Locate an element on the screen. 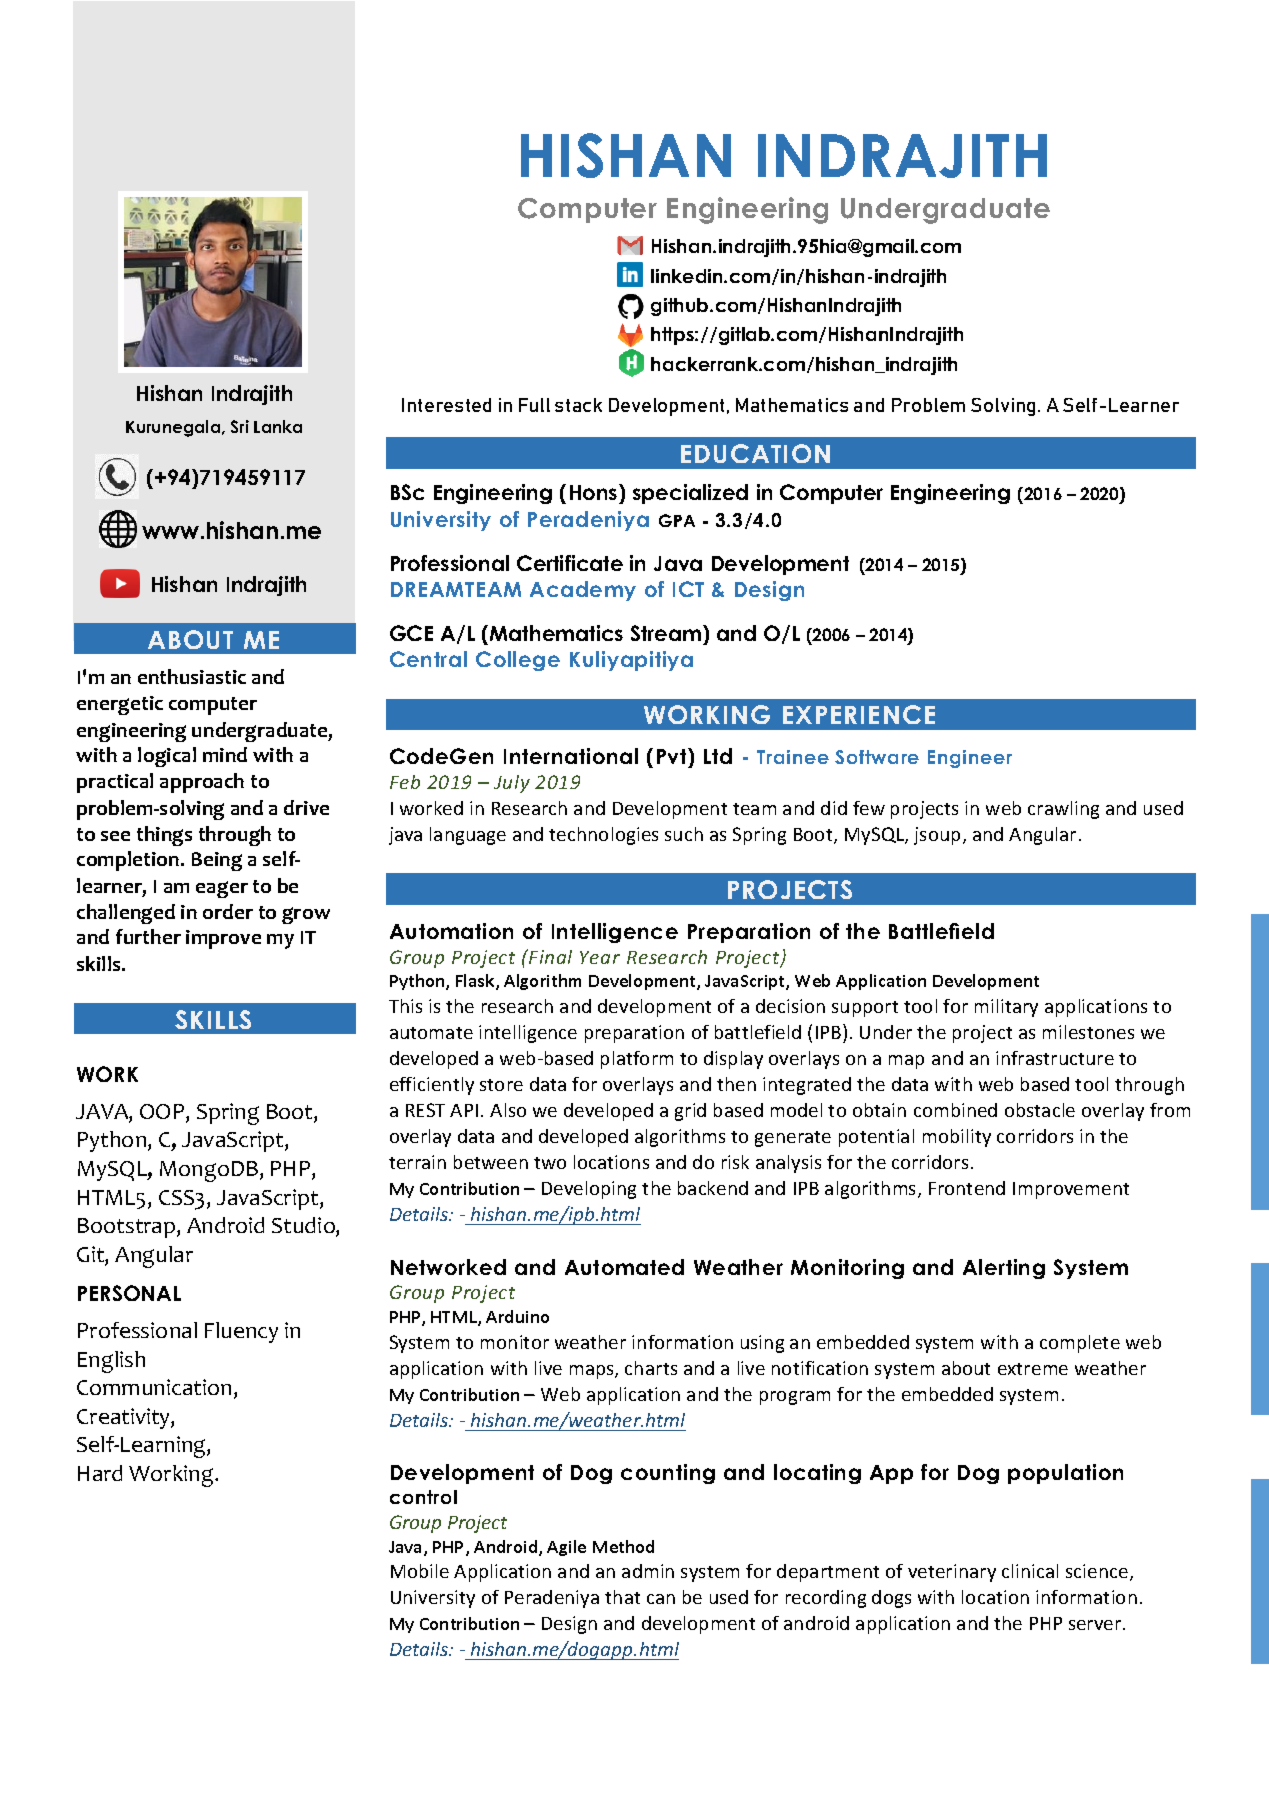  Being is located at coordinates (217, 861).
